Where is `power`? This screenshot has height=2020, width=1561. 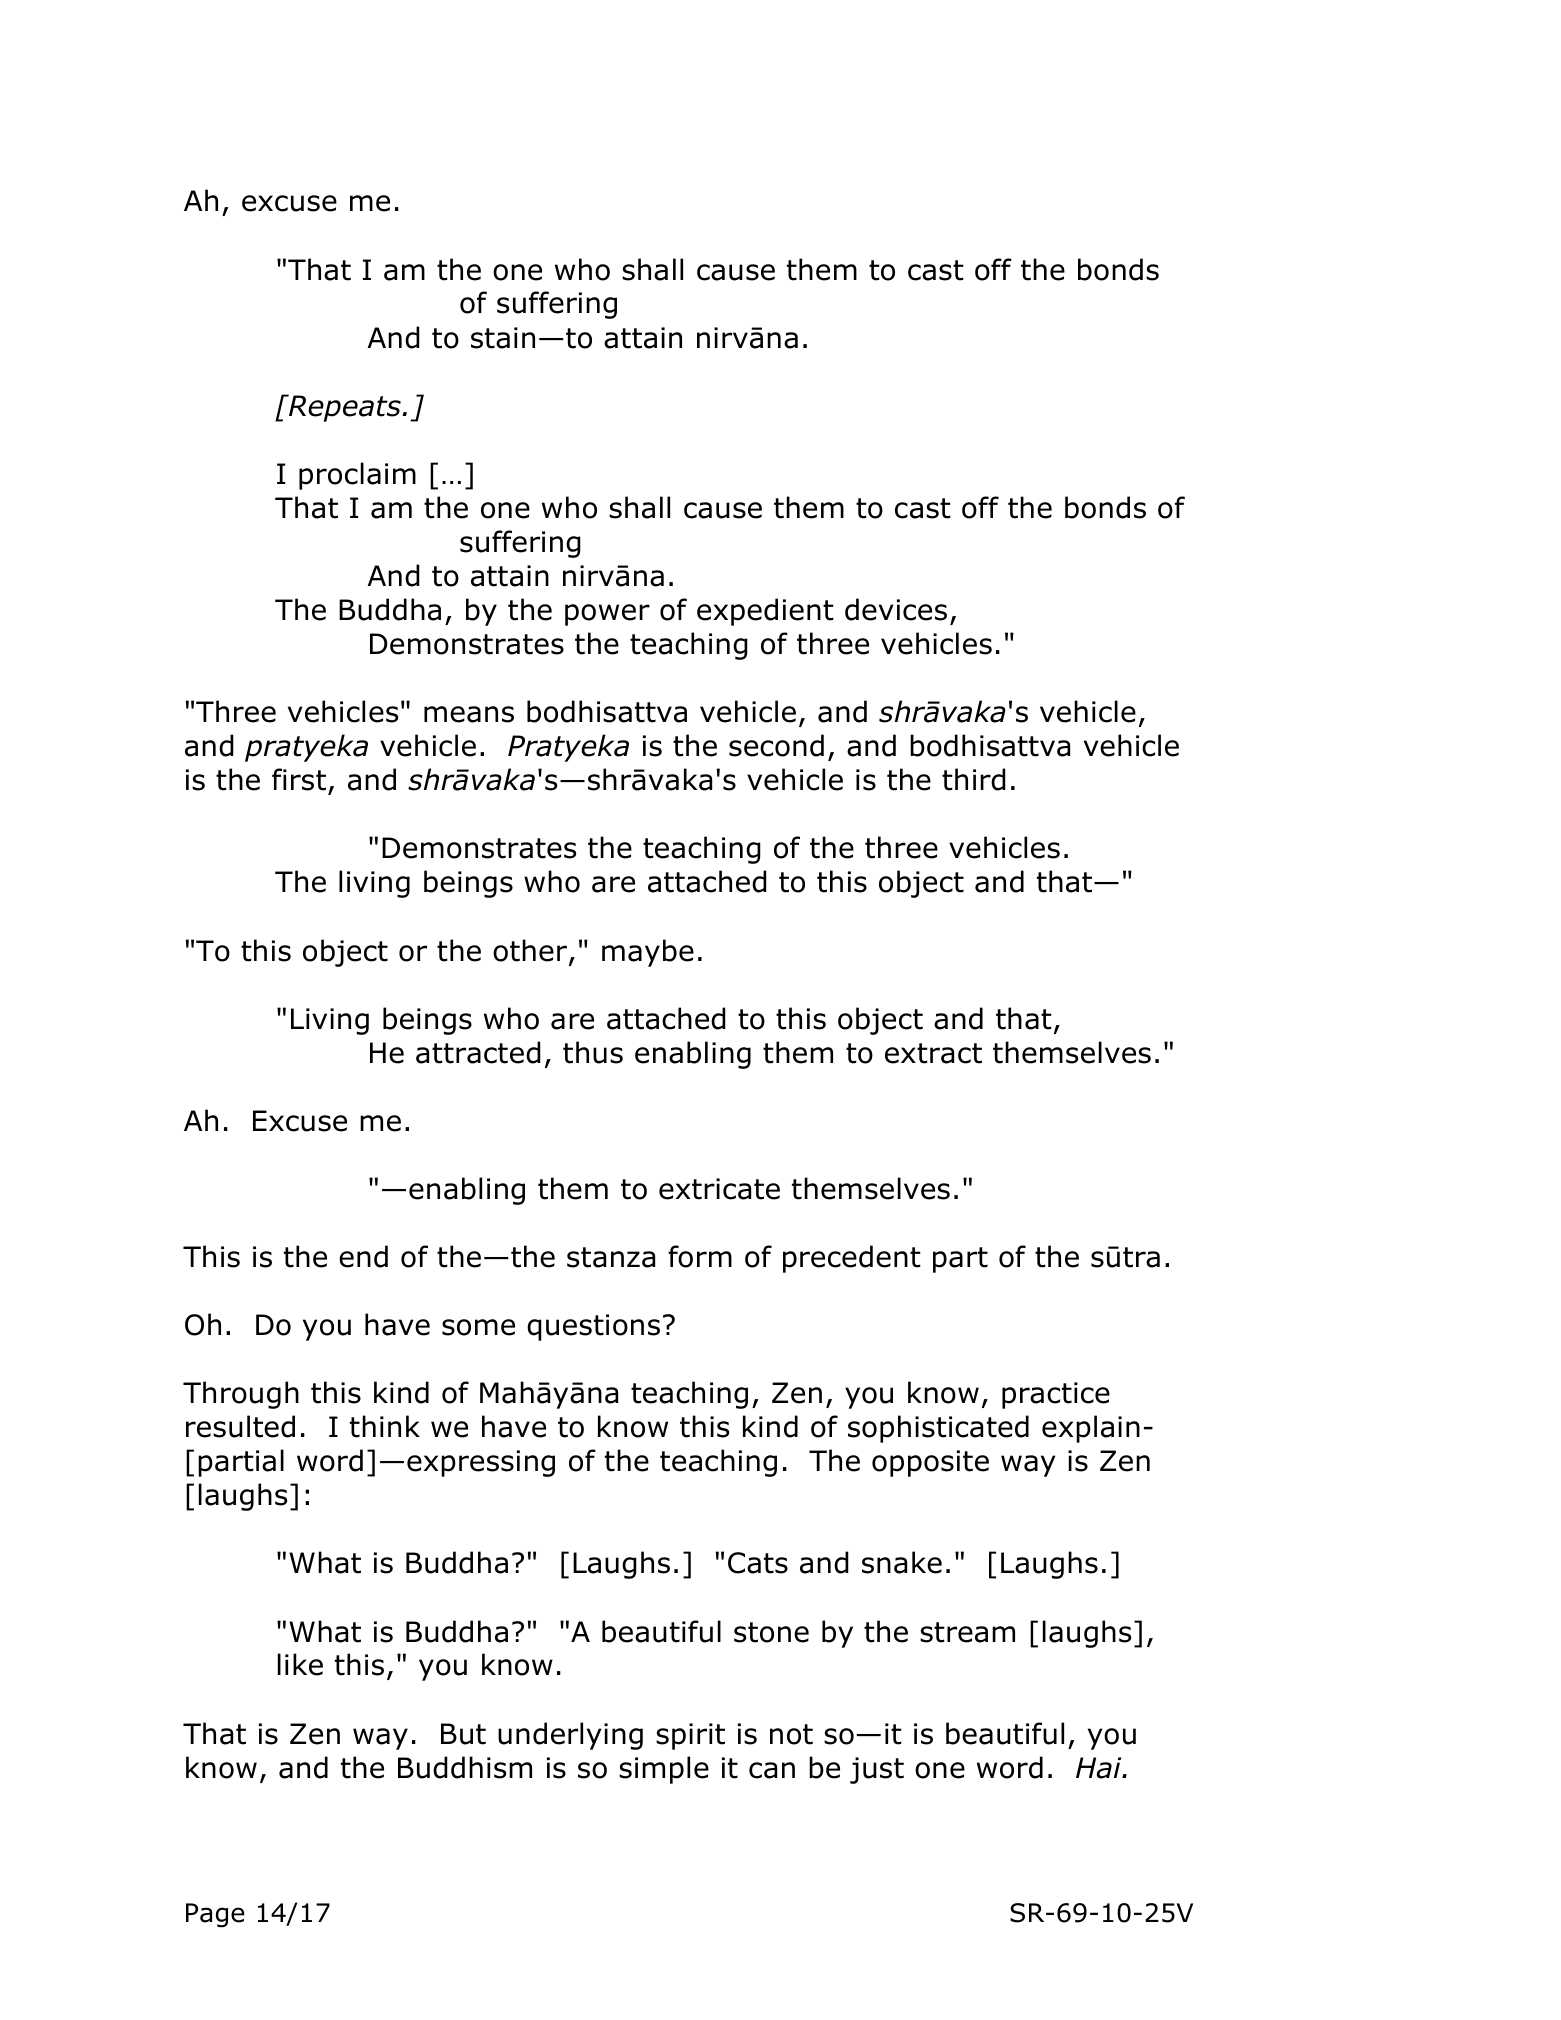 power is located at coordinates (607, 615).
